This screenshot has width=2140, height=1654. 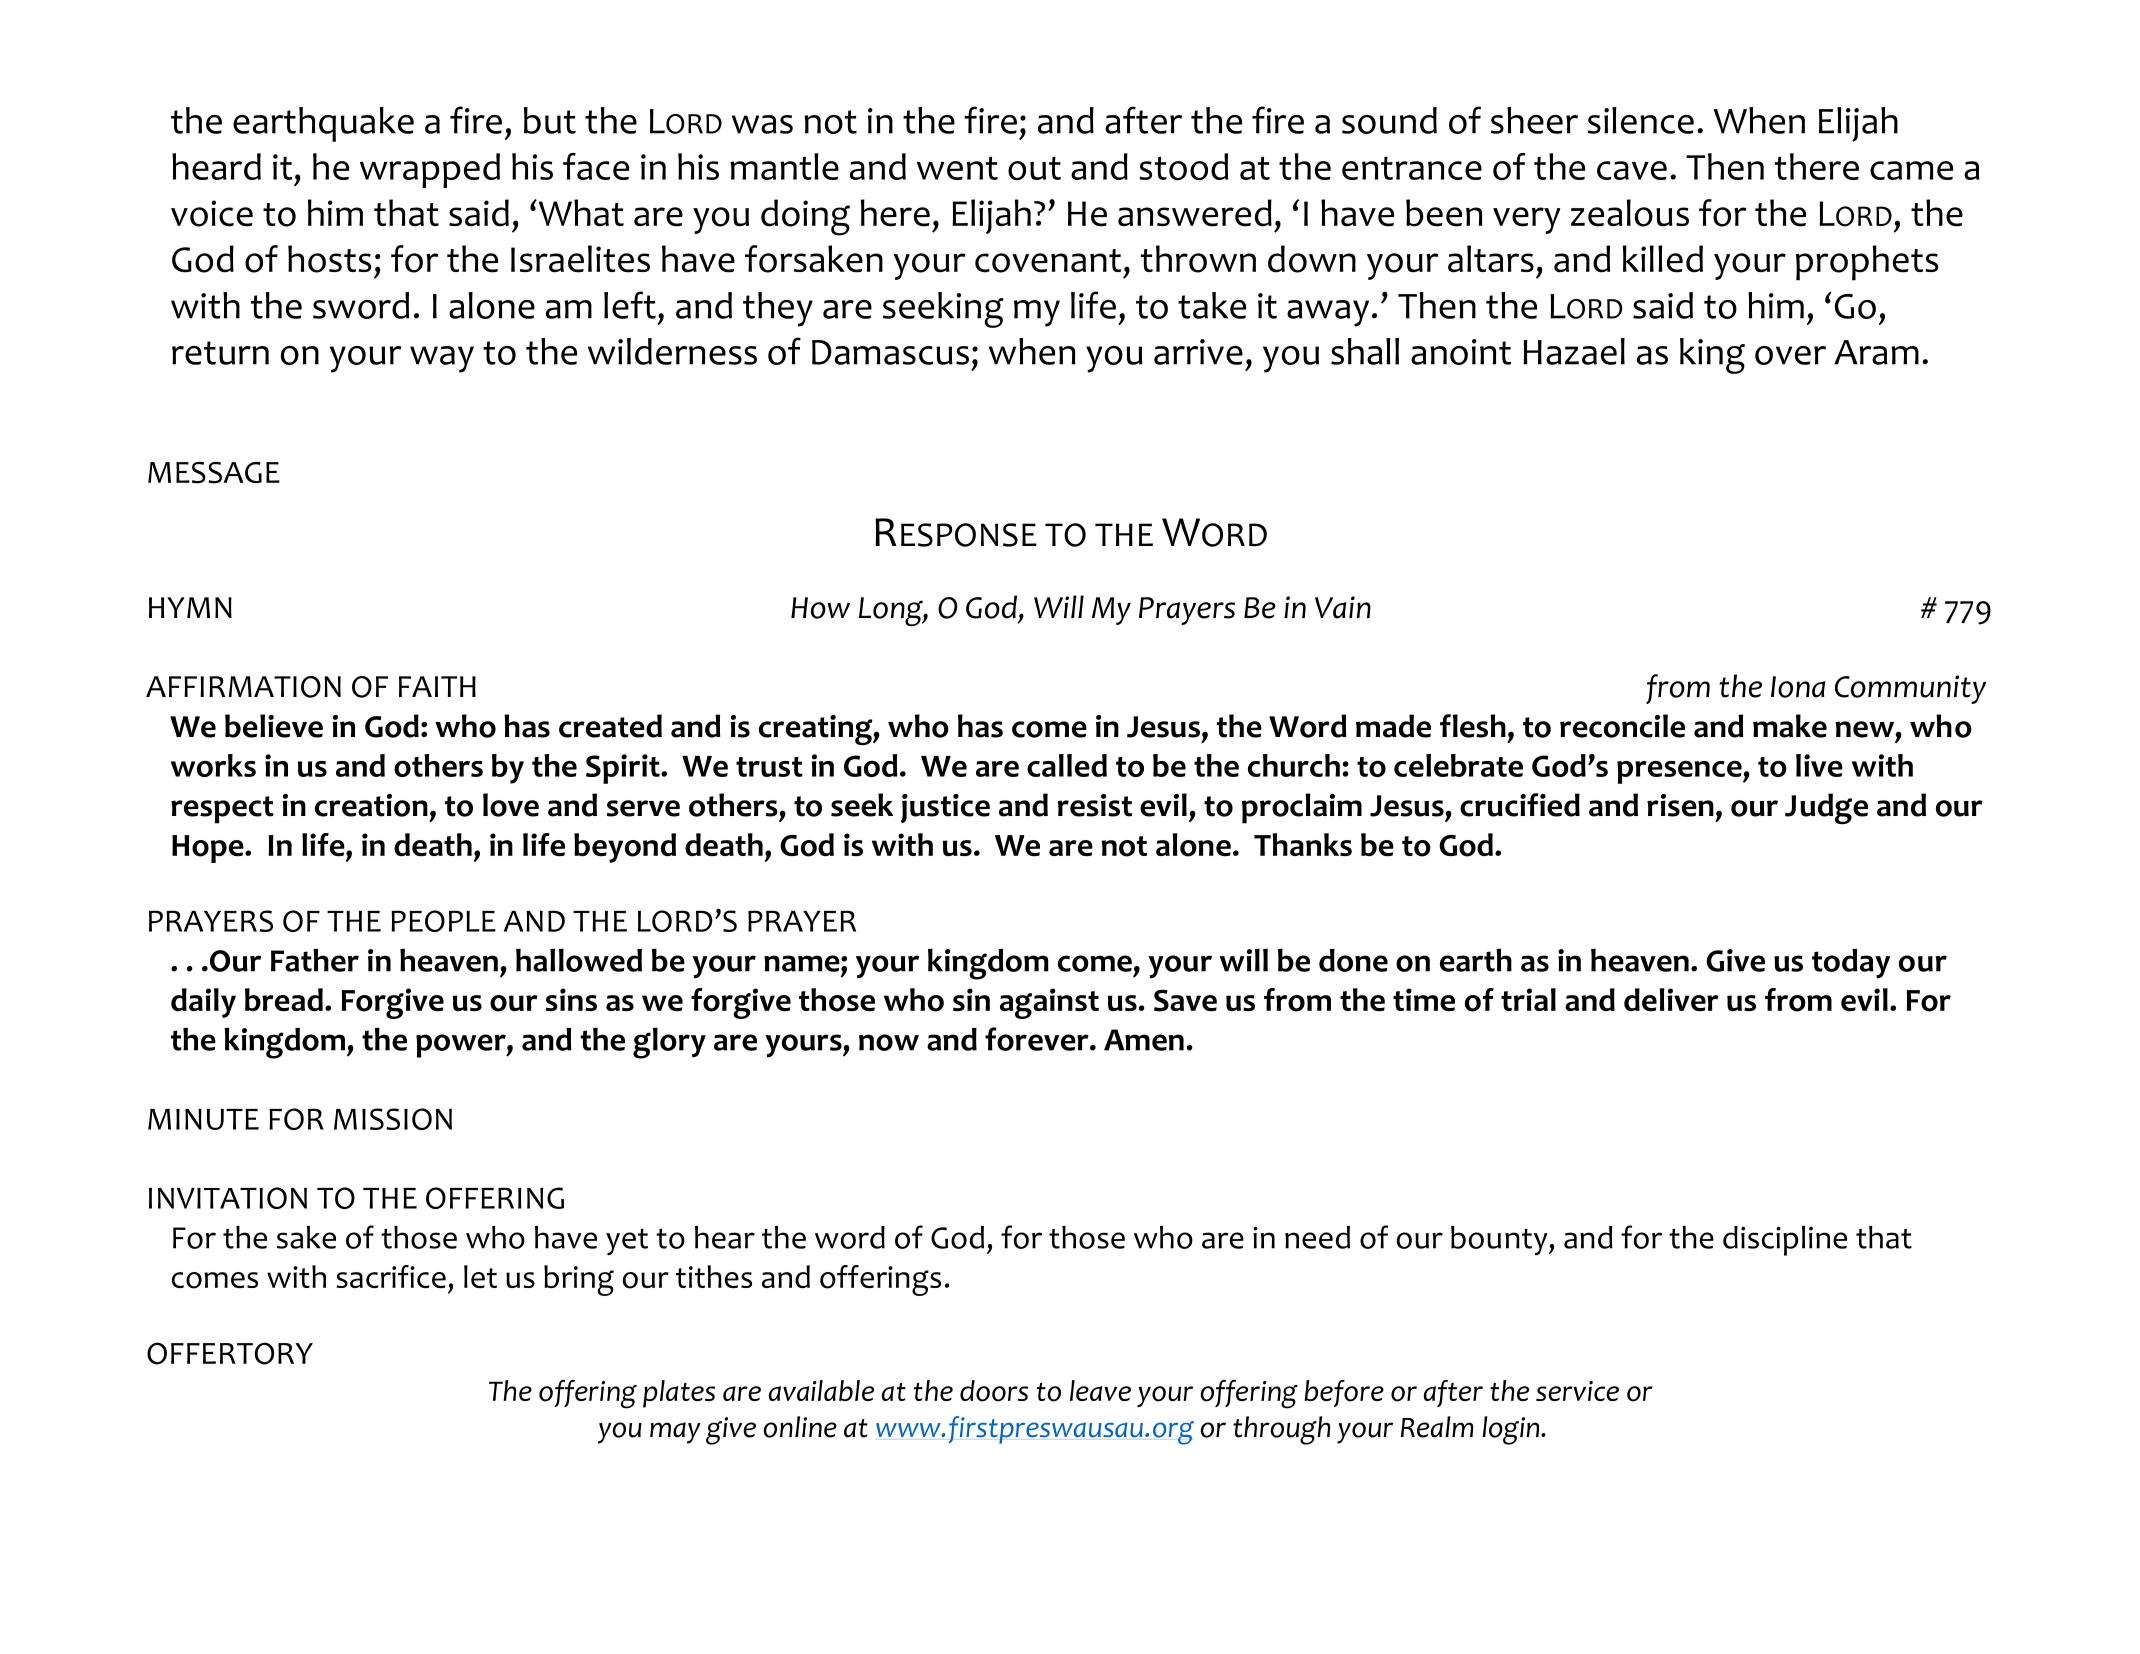 I want to click on Father, so click(x=315, y=960).
